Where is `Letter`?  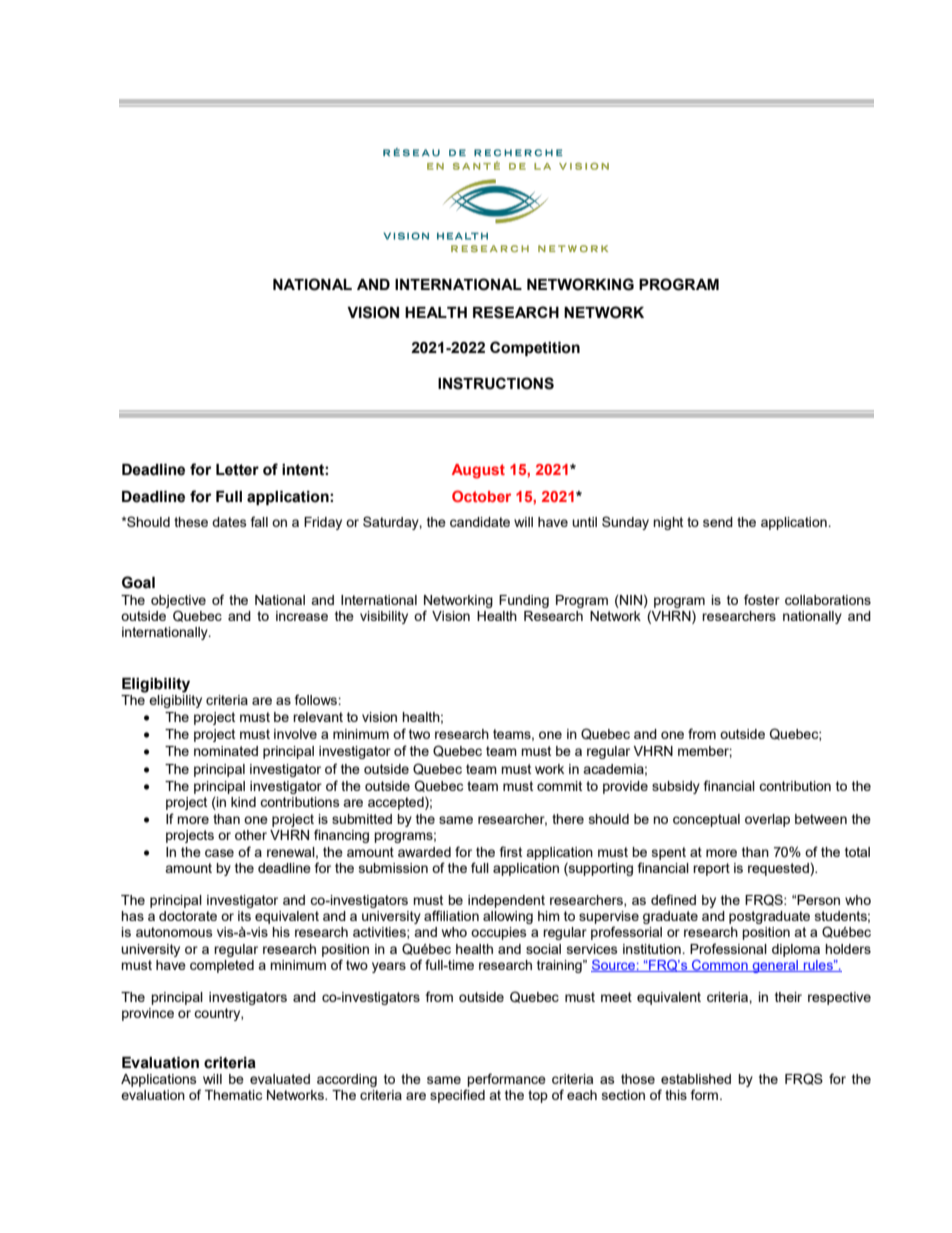
Letter is located at coordinates (237, 470).
